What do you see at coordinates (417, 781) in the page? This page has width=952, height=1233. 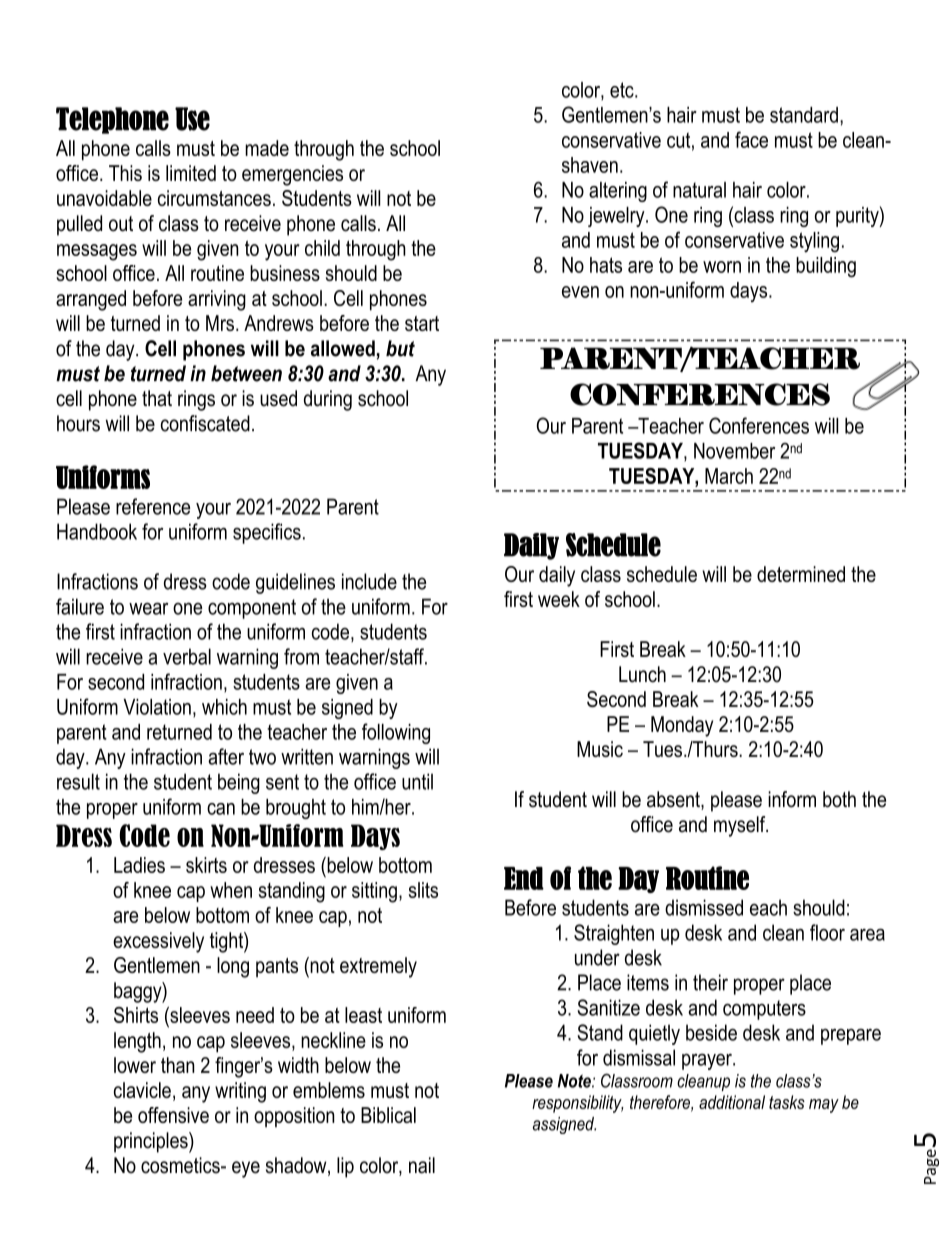 I see `until` at bounding box center [417, 781].
